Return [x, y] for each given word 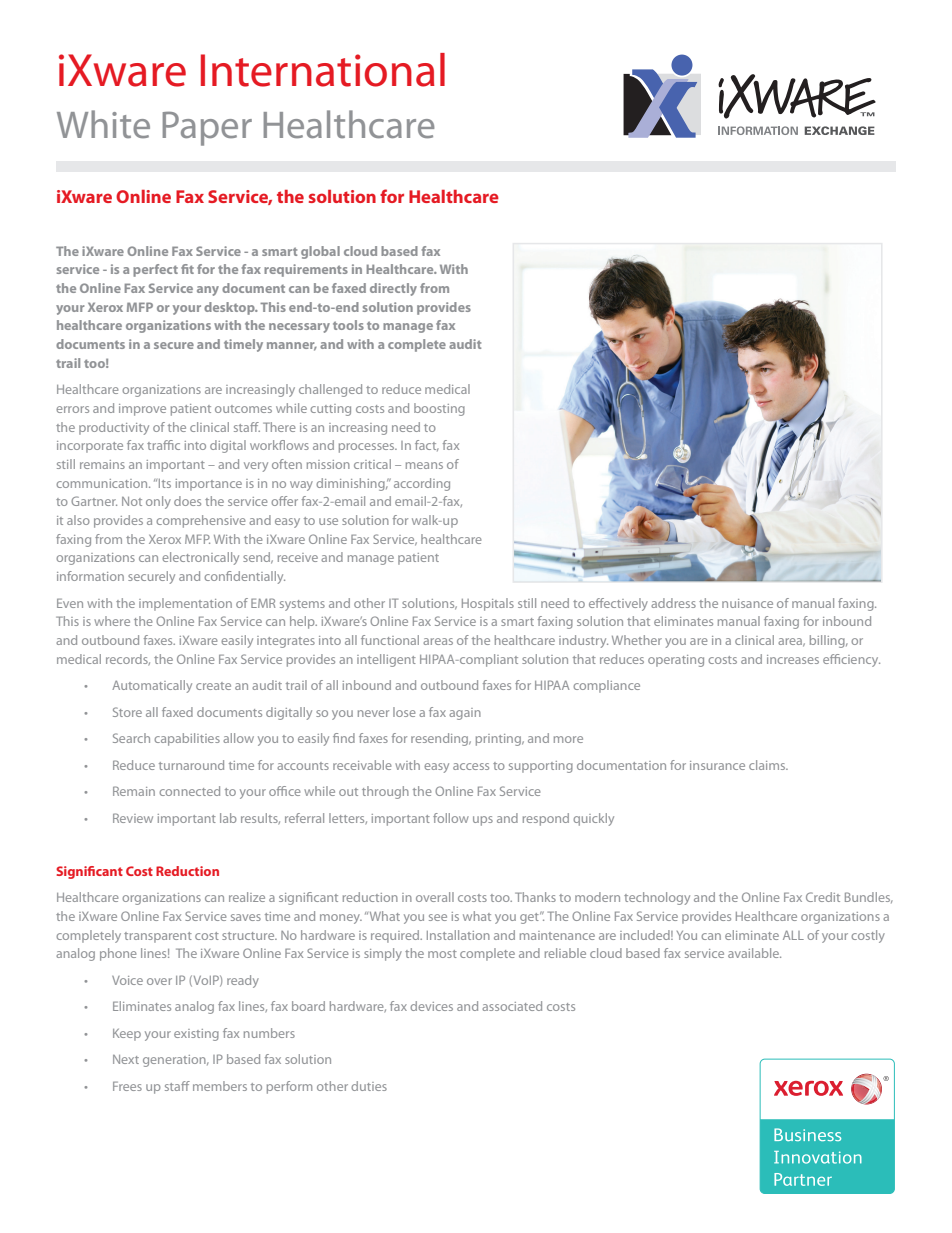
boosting [439, 409]
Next [126, 1059]
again [465, 714]
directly [393, 289]
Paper [207, 129]
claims [768, 765]
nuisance [747, 603]
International [323, 70]
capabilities [187, 739]
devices [431, 1006]
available [754, 953]
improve [142, 410]
